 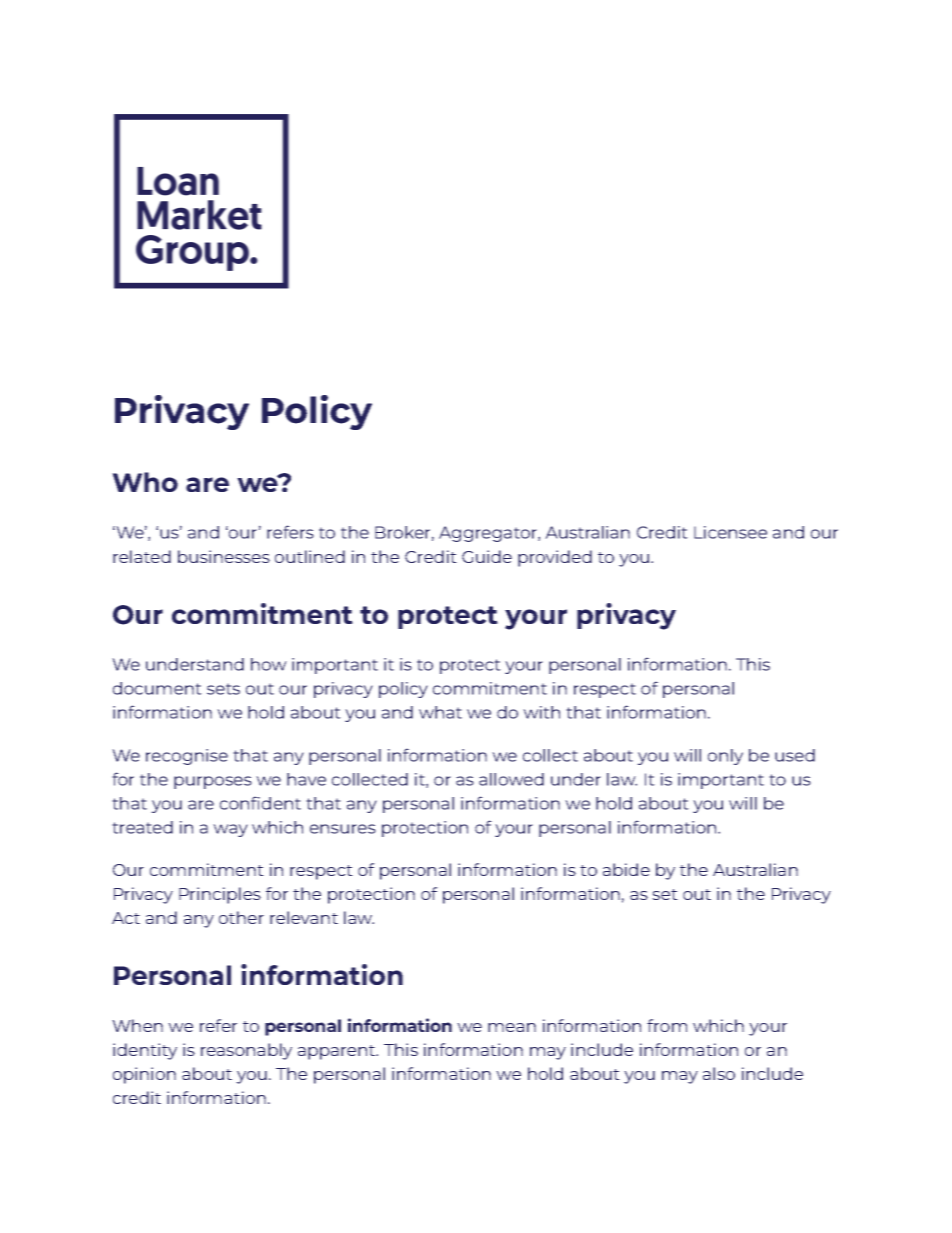 I want to click on also, so click(x=719, y=1073).
